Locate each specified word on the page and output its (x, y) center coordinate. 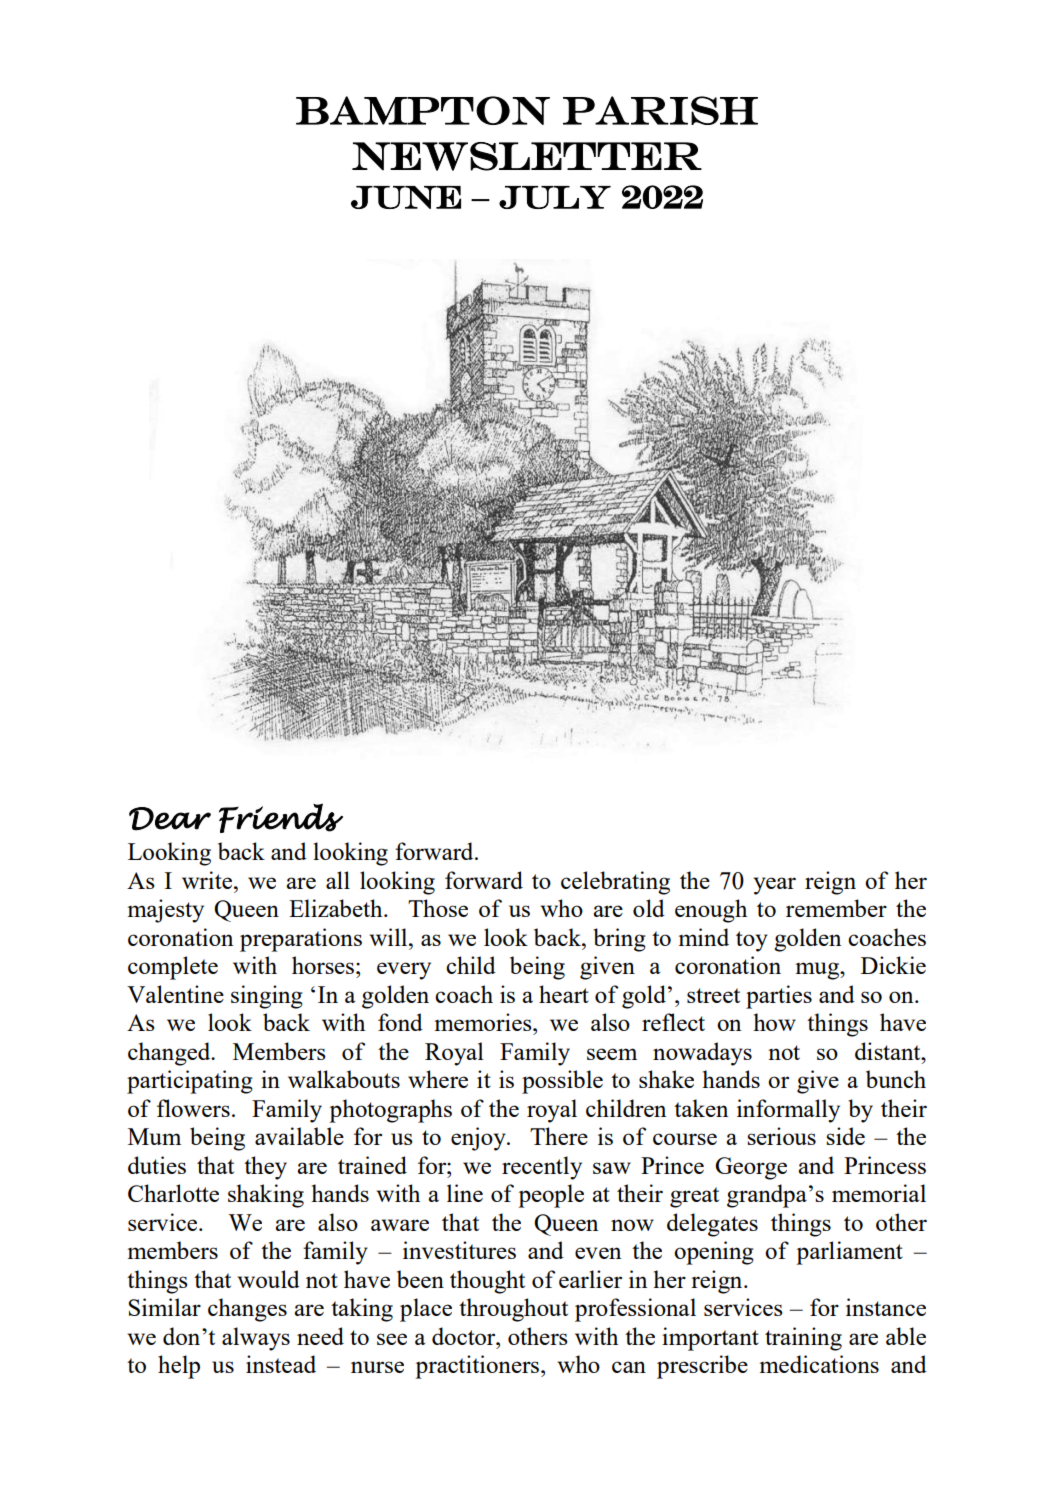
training (803, 1339)
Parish (660, 110)
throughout (513, 1310)
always (256, 1339)
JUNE (406, 197)
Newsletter (527, 156)
